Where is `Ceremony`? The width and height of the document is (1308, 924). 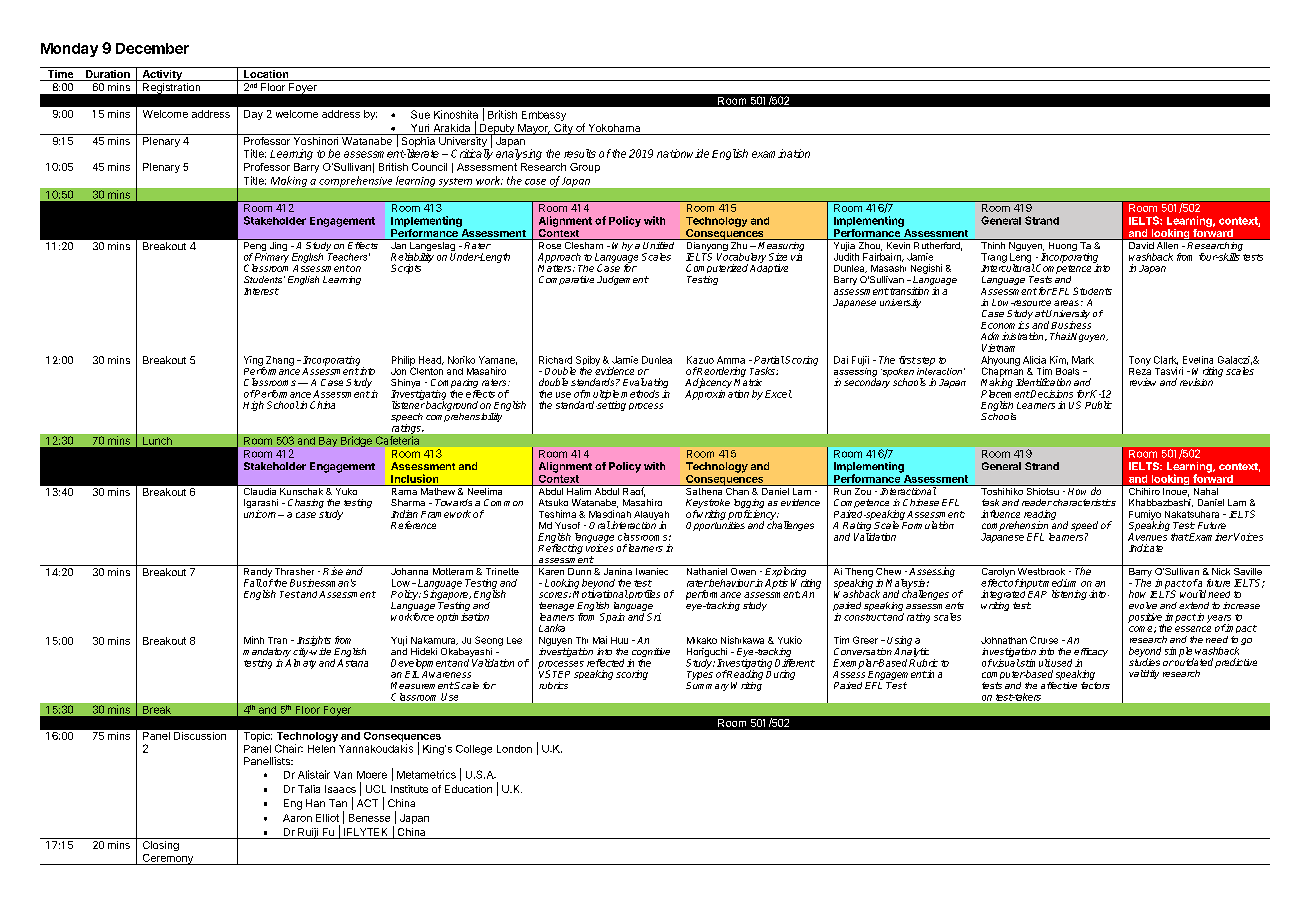 Ceremony is located at coordinates (167, 859).
